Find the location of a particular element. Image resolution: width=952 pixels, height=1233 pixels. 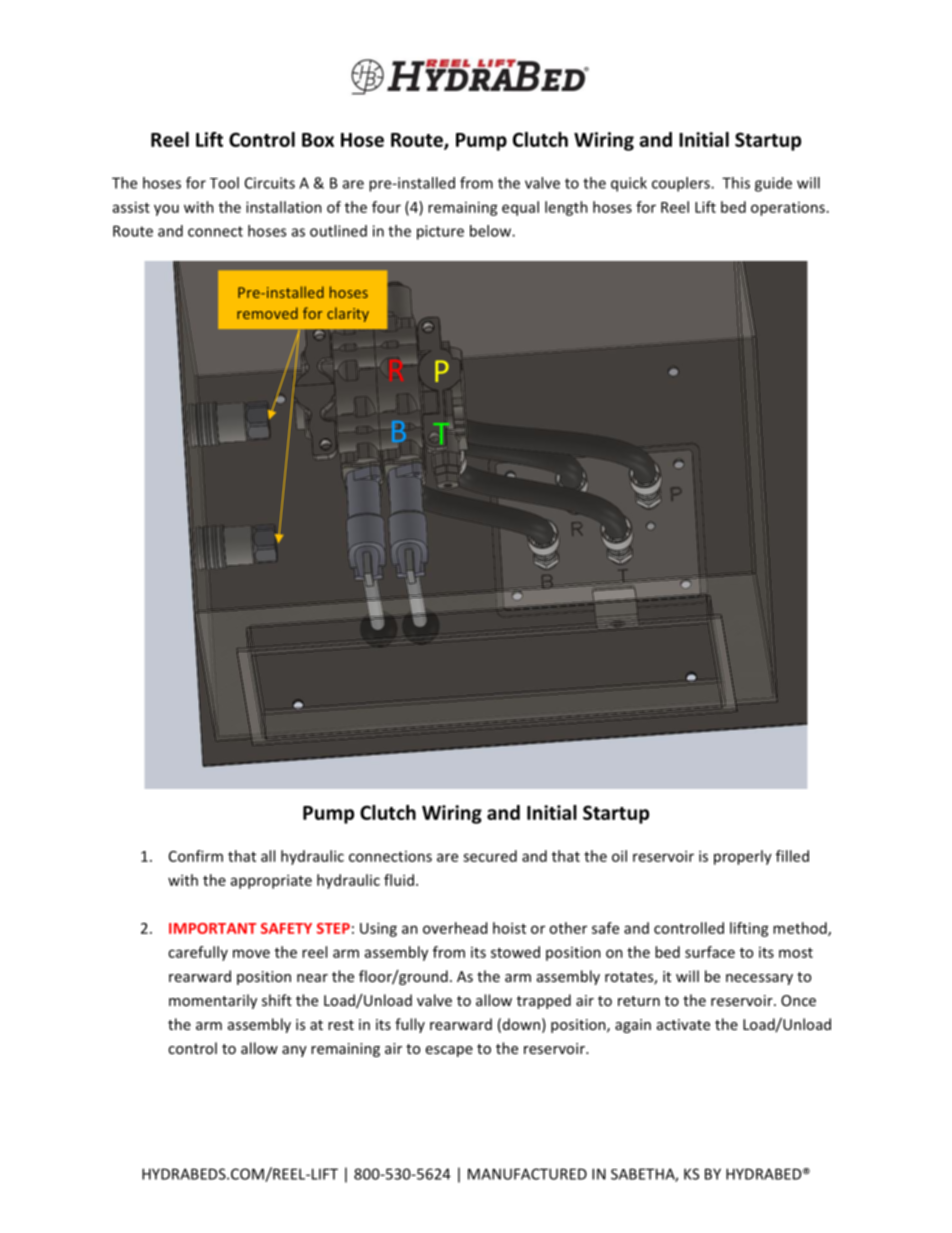

Tool is located at coordinates (224, 183).
